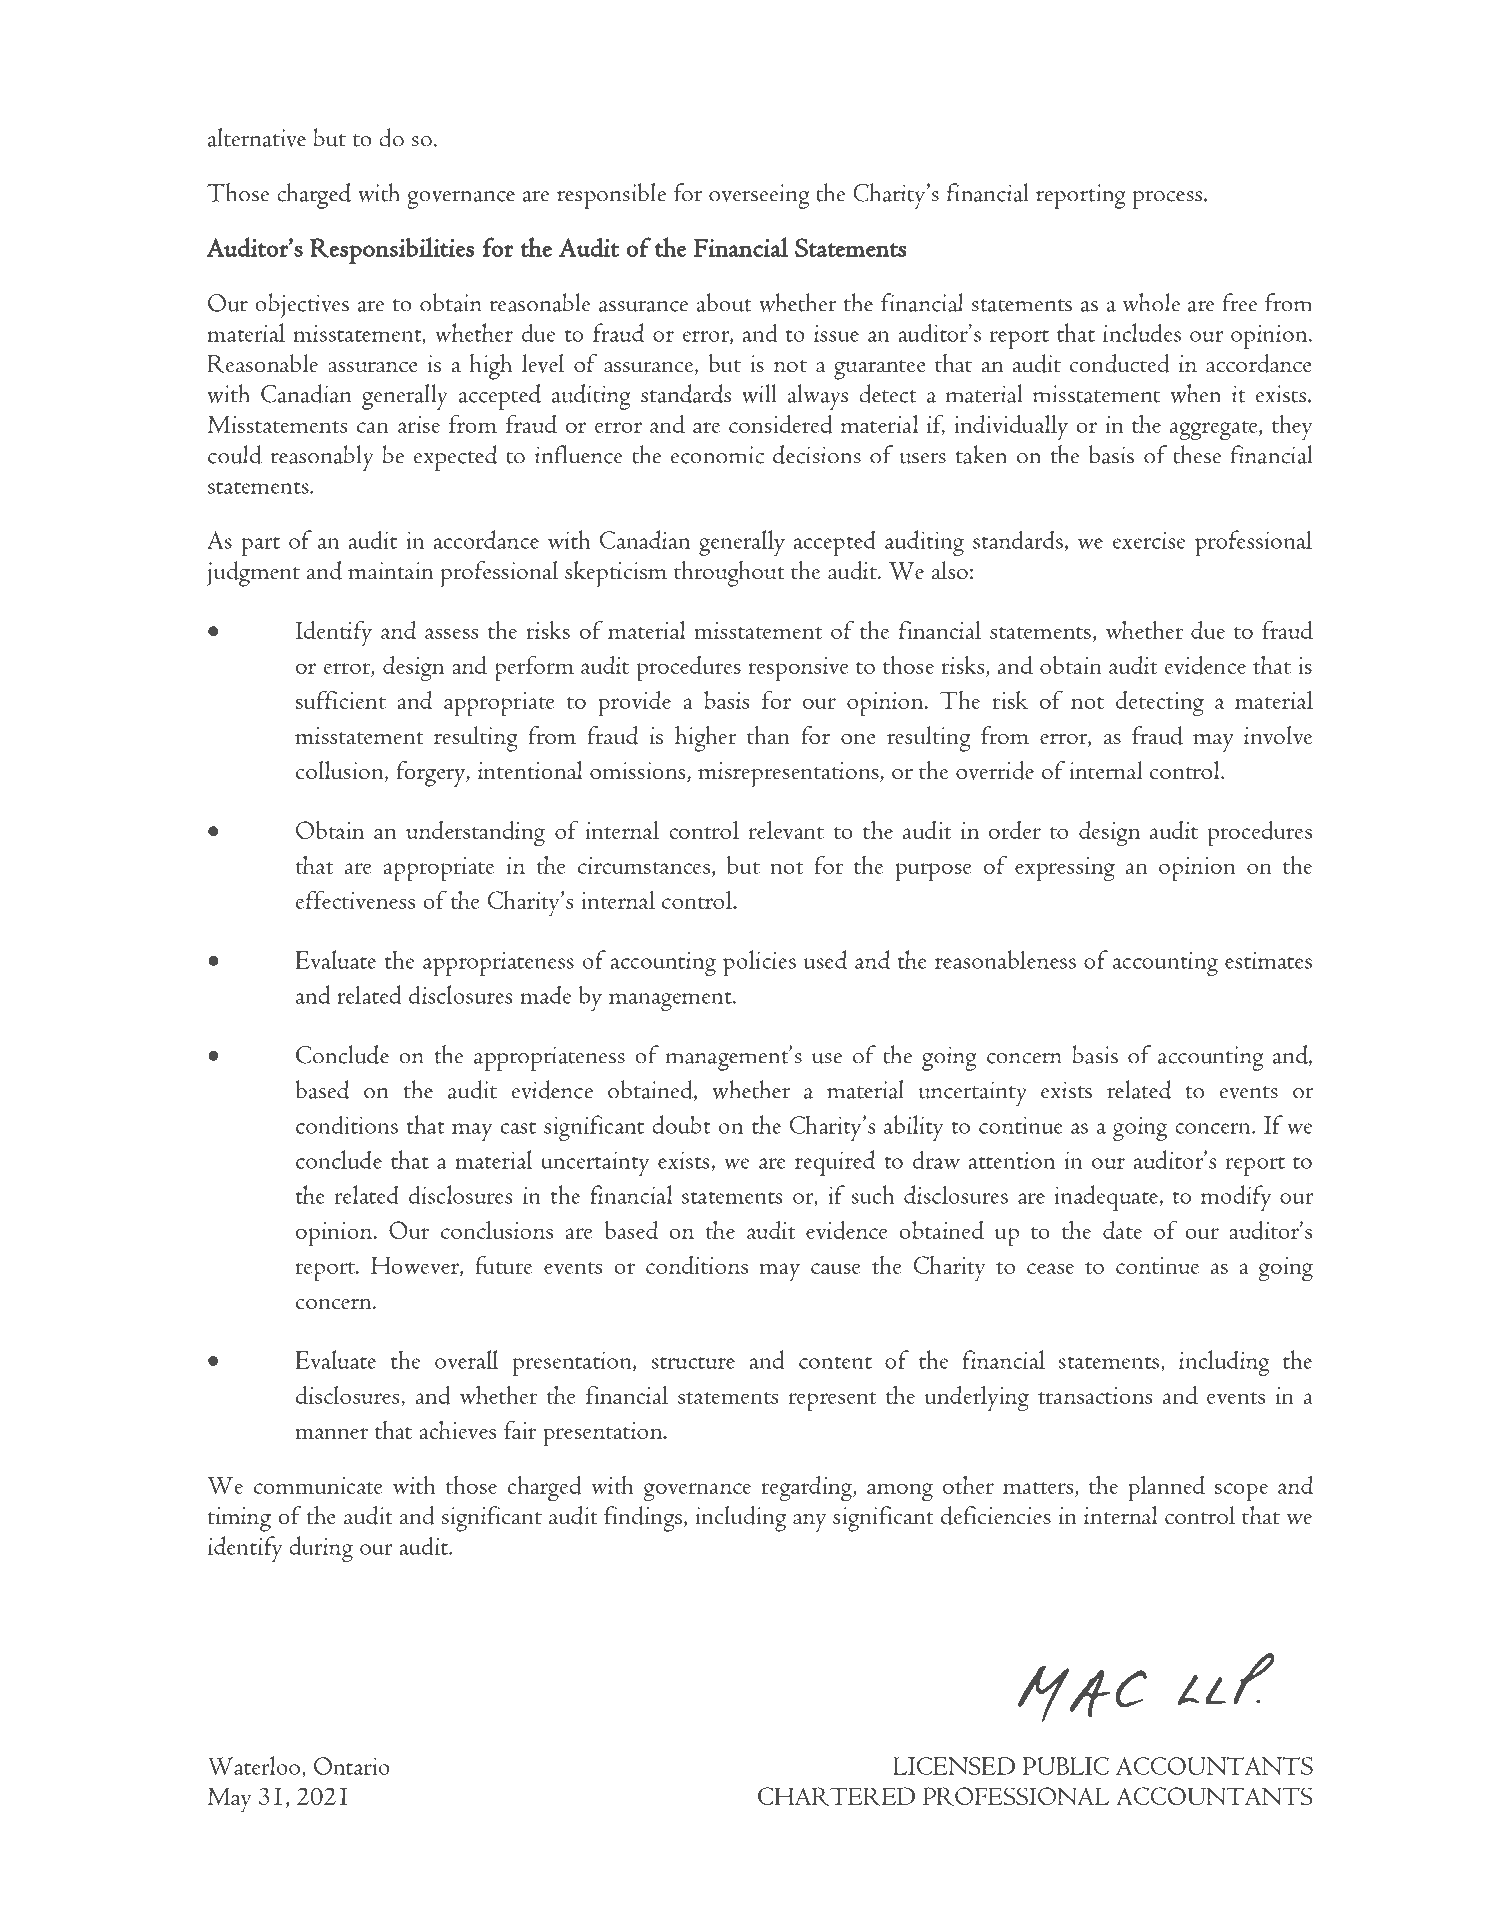 The image size is (1492, 1930). What do you see at coordinates (1168, 200) in the screenshot?
I see `process` at bounding box center [1168, 200].
